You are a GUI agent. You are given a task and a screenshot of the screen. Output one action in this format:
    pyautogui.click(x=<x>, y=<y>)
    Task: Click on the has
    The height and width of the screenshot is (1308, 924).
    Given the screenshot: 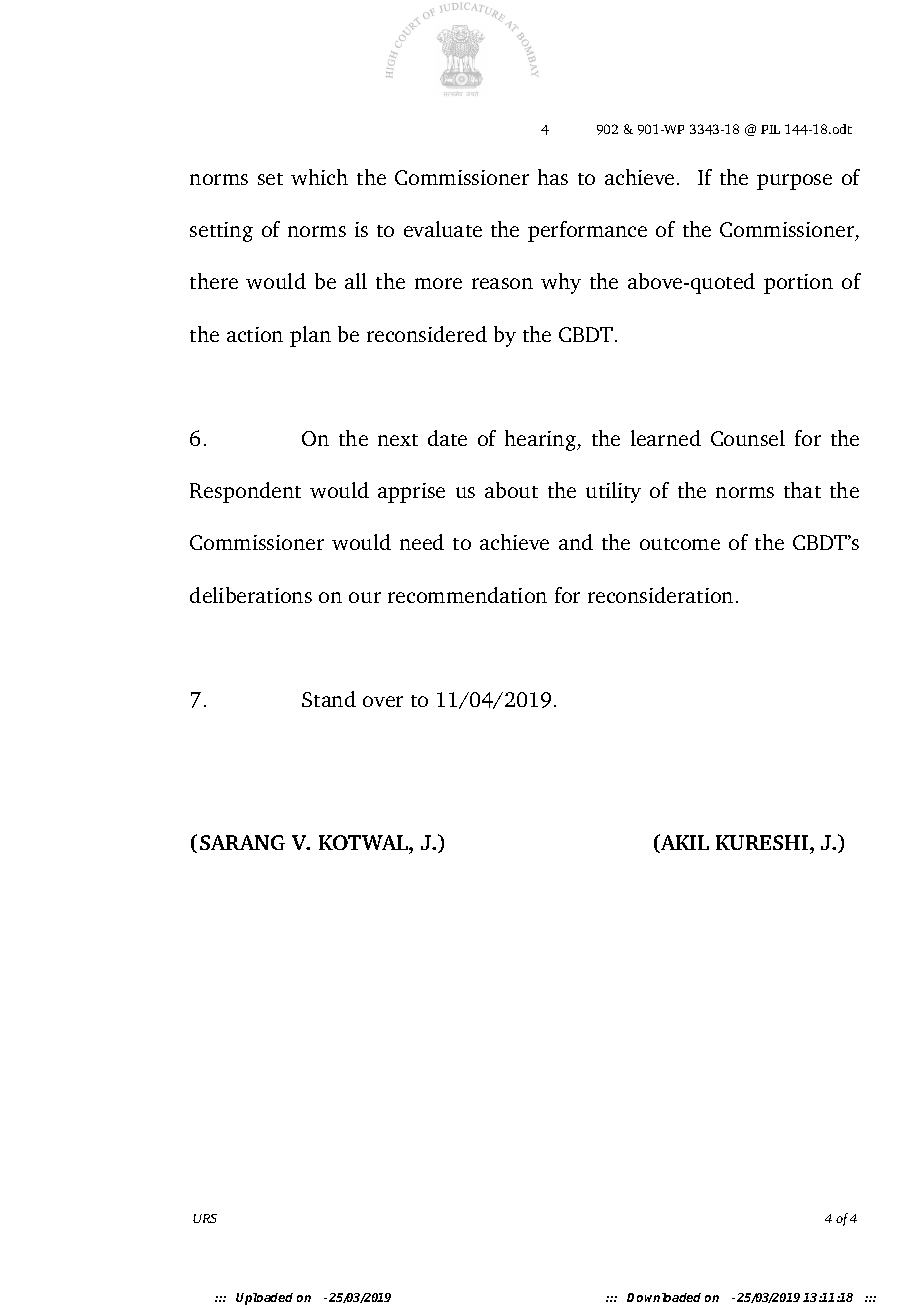 What is the action you would take?
    pyautogui.click(x=553, y=177)
